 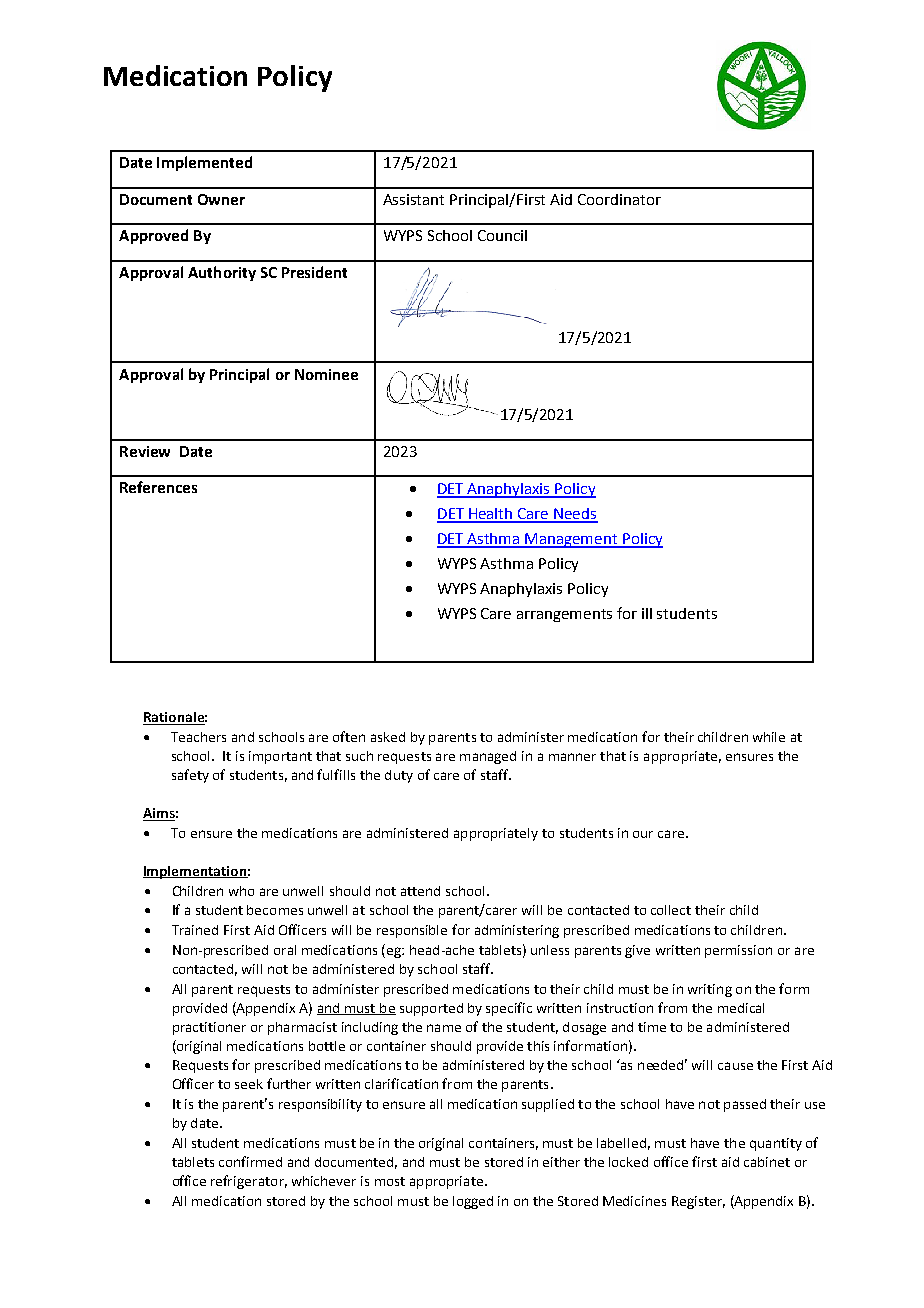 What do you see at coordinates (145, 451) in the screenshot?
I see `Review` at bounding box center [145, 451].
